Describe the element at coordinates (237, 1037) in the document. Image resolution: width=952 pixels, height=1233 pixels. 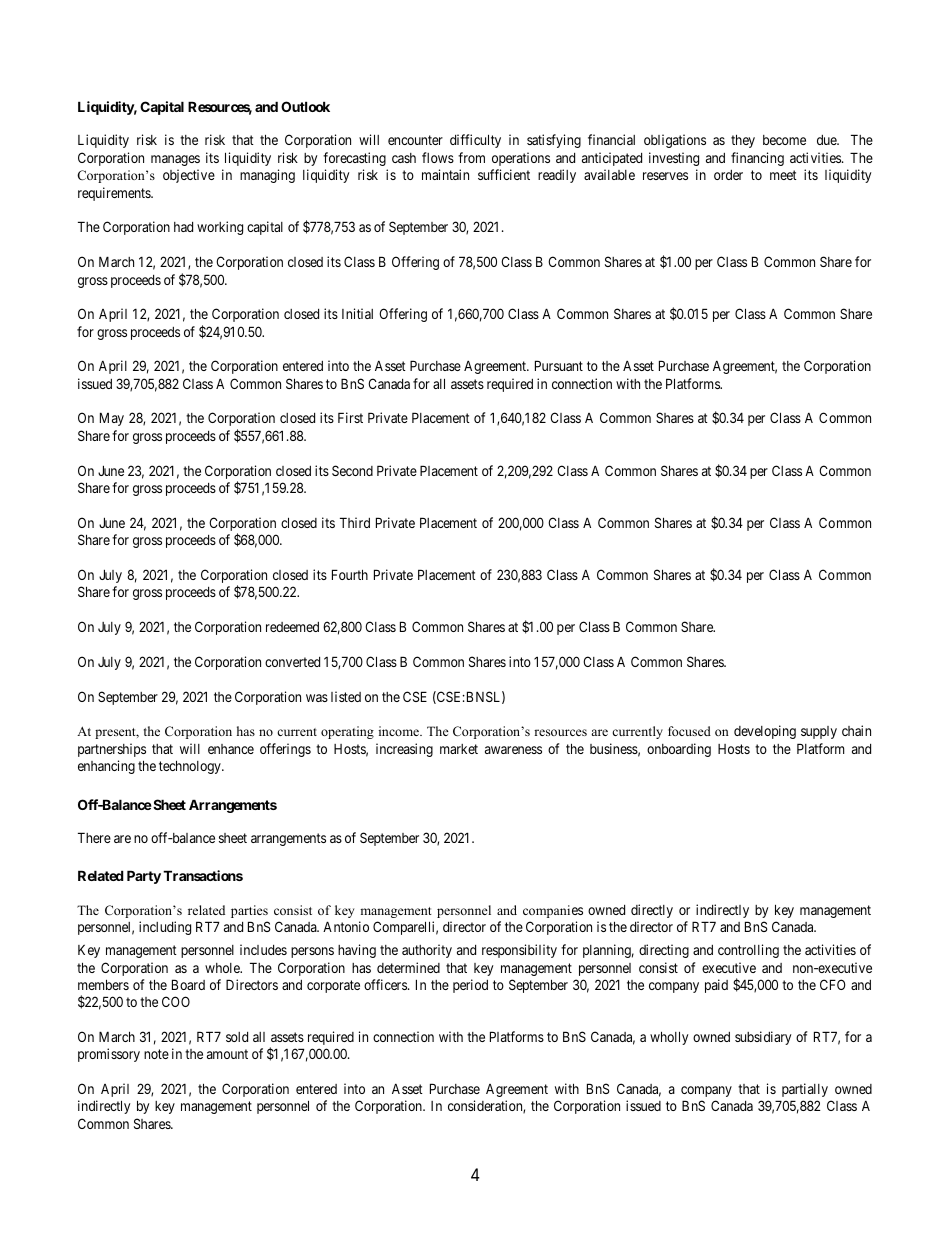
I see `sold` at that location.
